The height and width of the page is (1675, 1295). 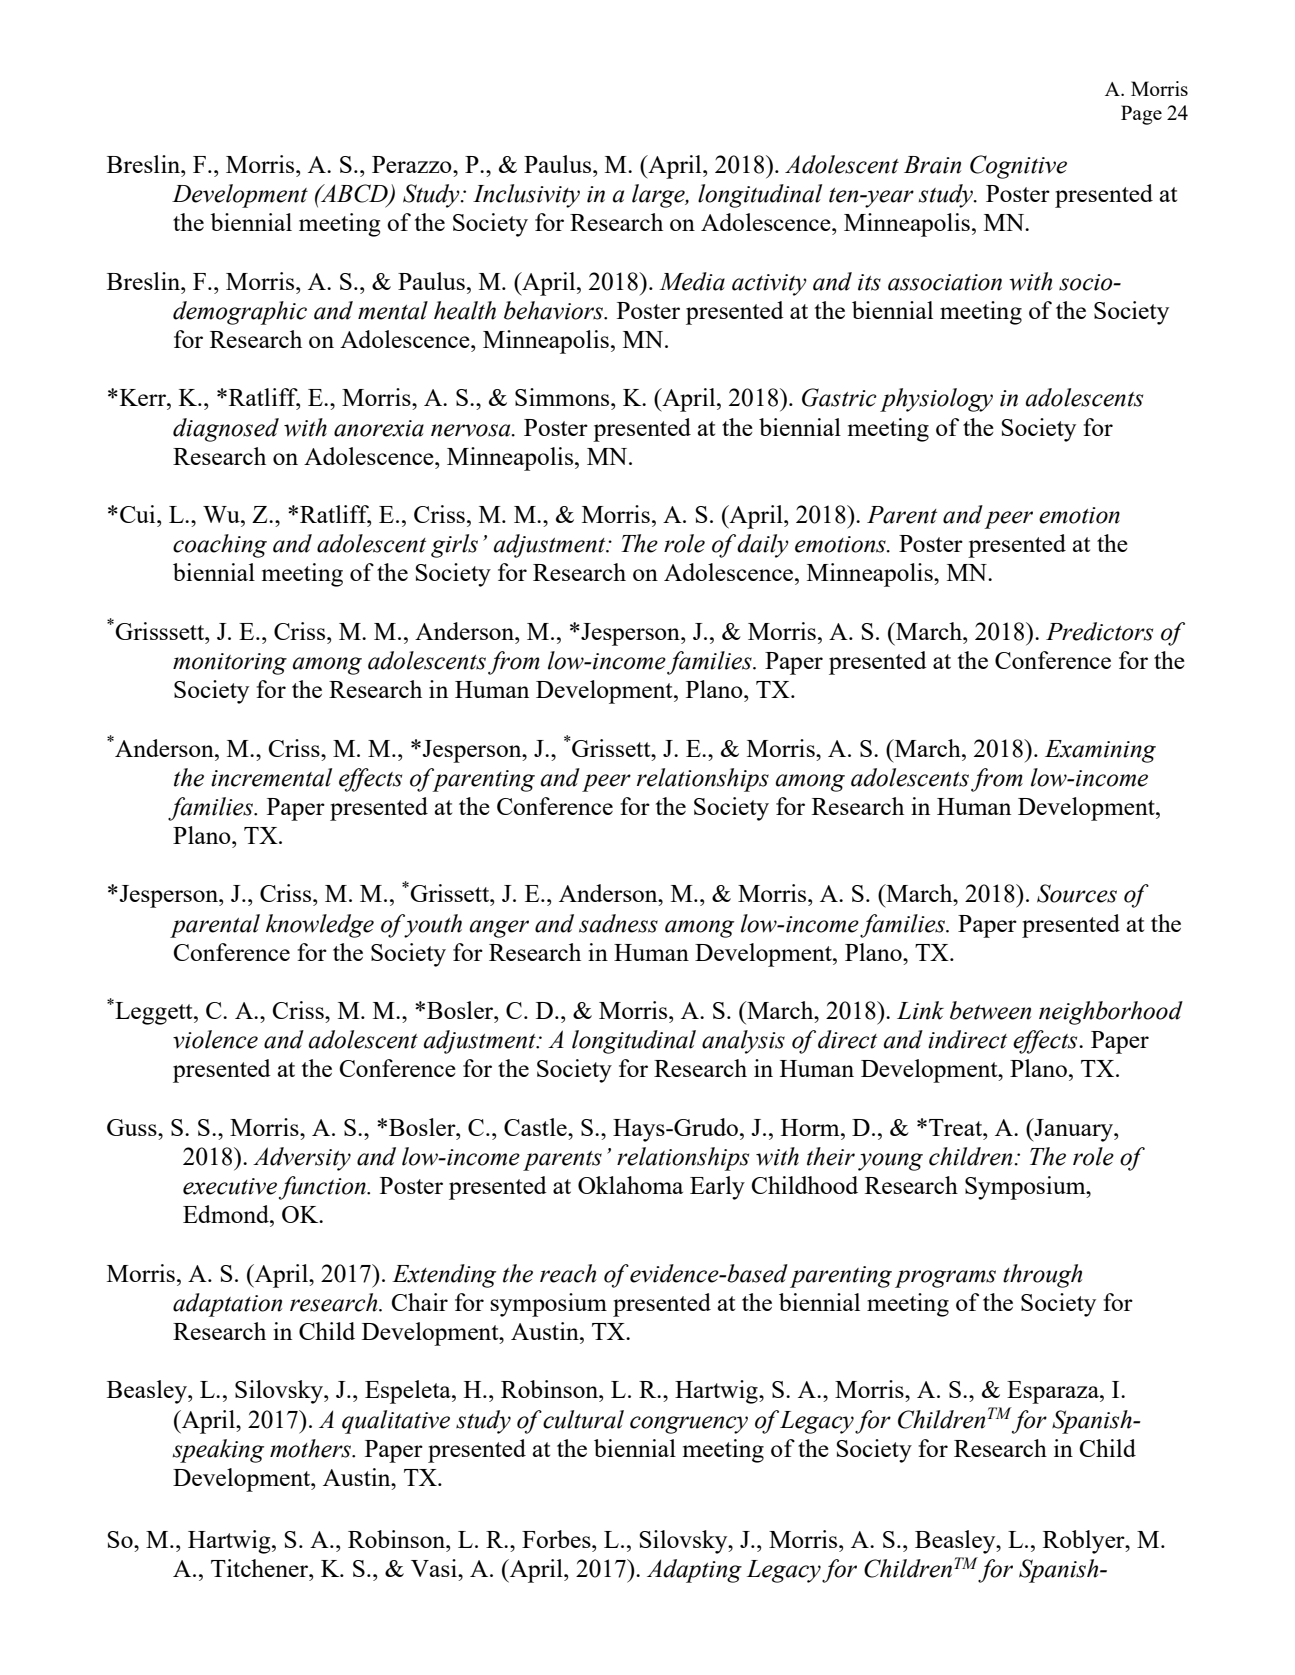 What do you see at coordinates (1042, 1276) in the page?
I see `through` at bounding box center [1042, 1276].
